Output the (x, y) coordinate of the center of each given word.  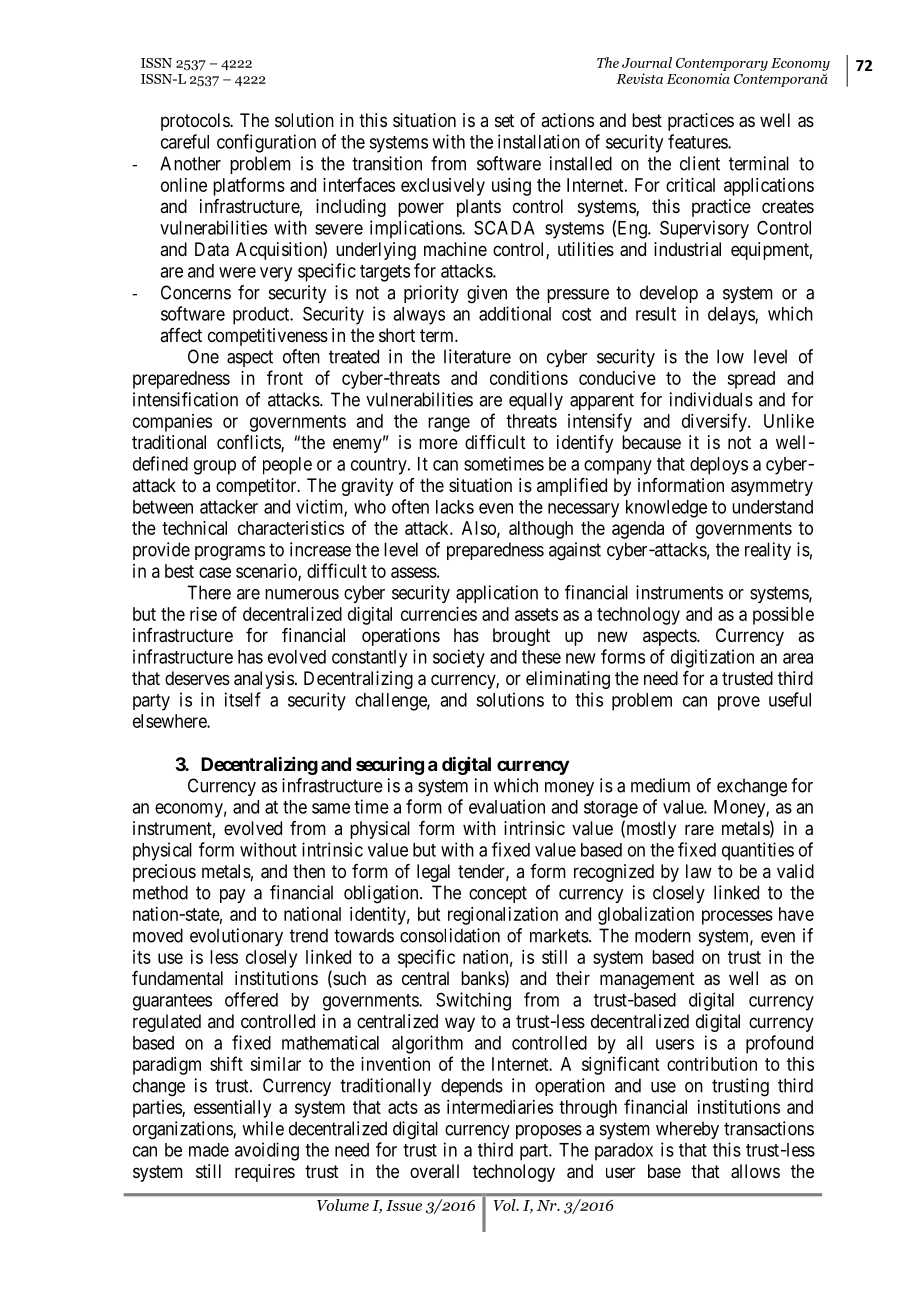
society (459, 658)
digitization (712, 658)
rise (203, 614)
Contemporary (722, 64)
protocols (196, 122)
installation (539, 141)
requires (265, 1173)
